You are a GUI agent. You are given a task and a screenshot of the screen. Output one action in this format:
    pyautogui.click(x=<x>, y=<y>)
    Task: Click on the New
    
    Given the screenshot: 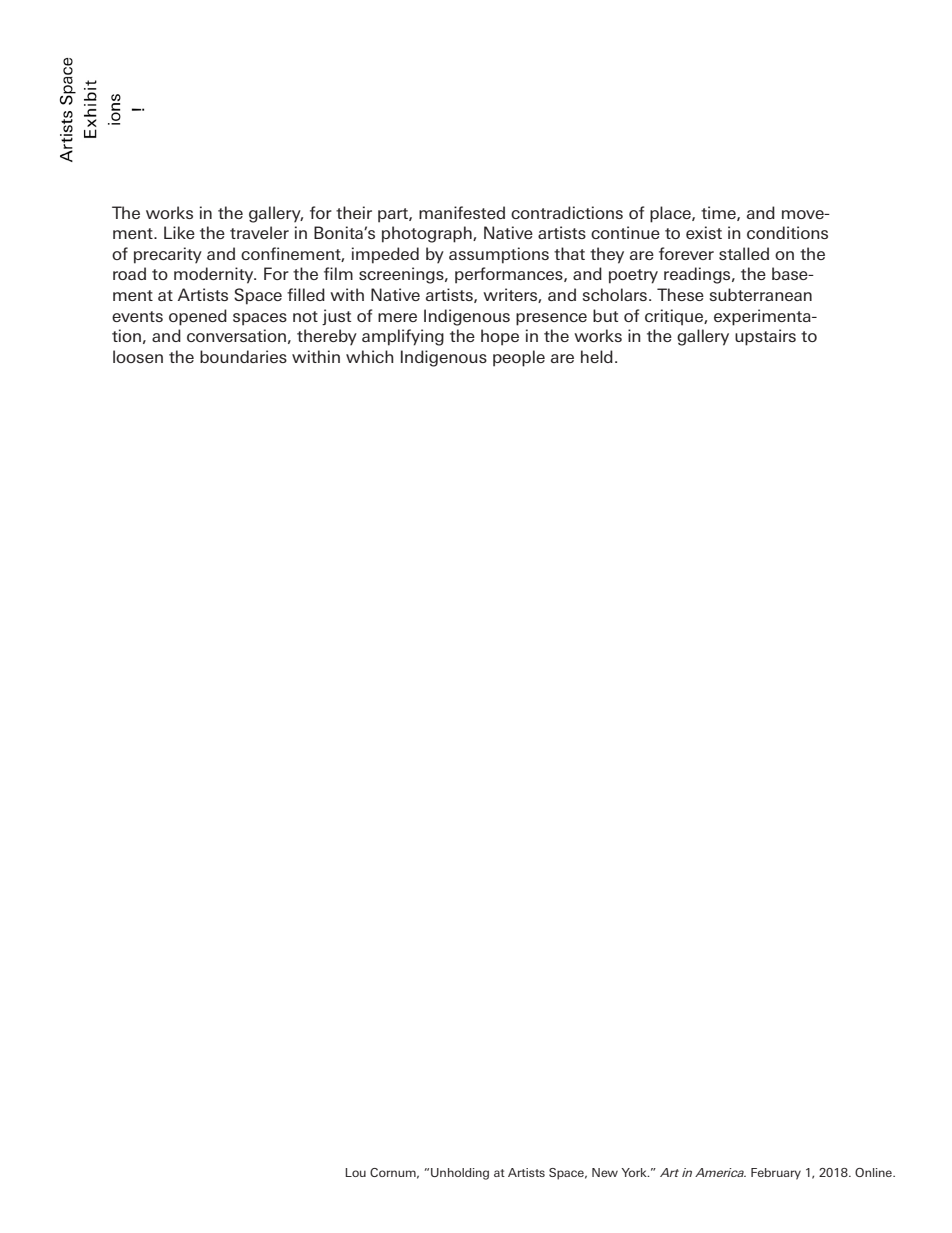 What is the action you would take?
    pyautogui.click(x=605, y=1172)
